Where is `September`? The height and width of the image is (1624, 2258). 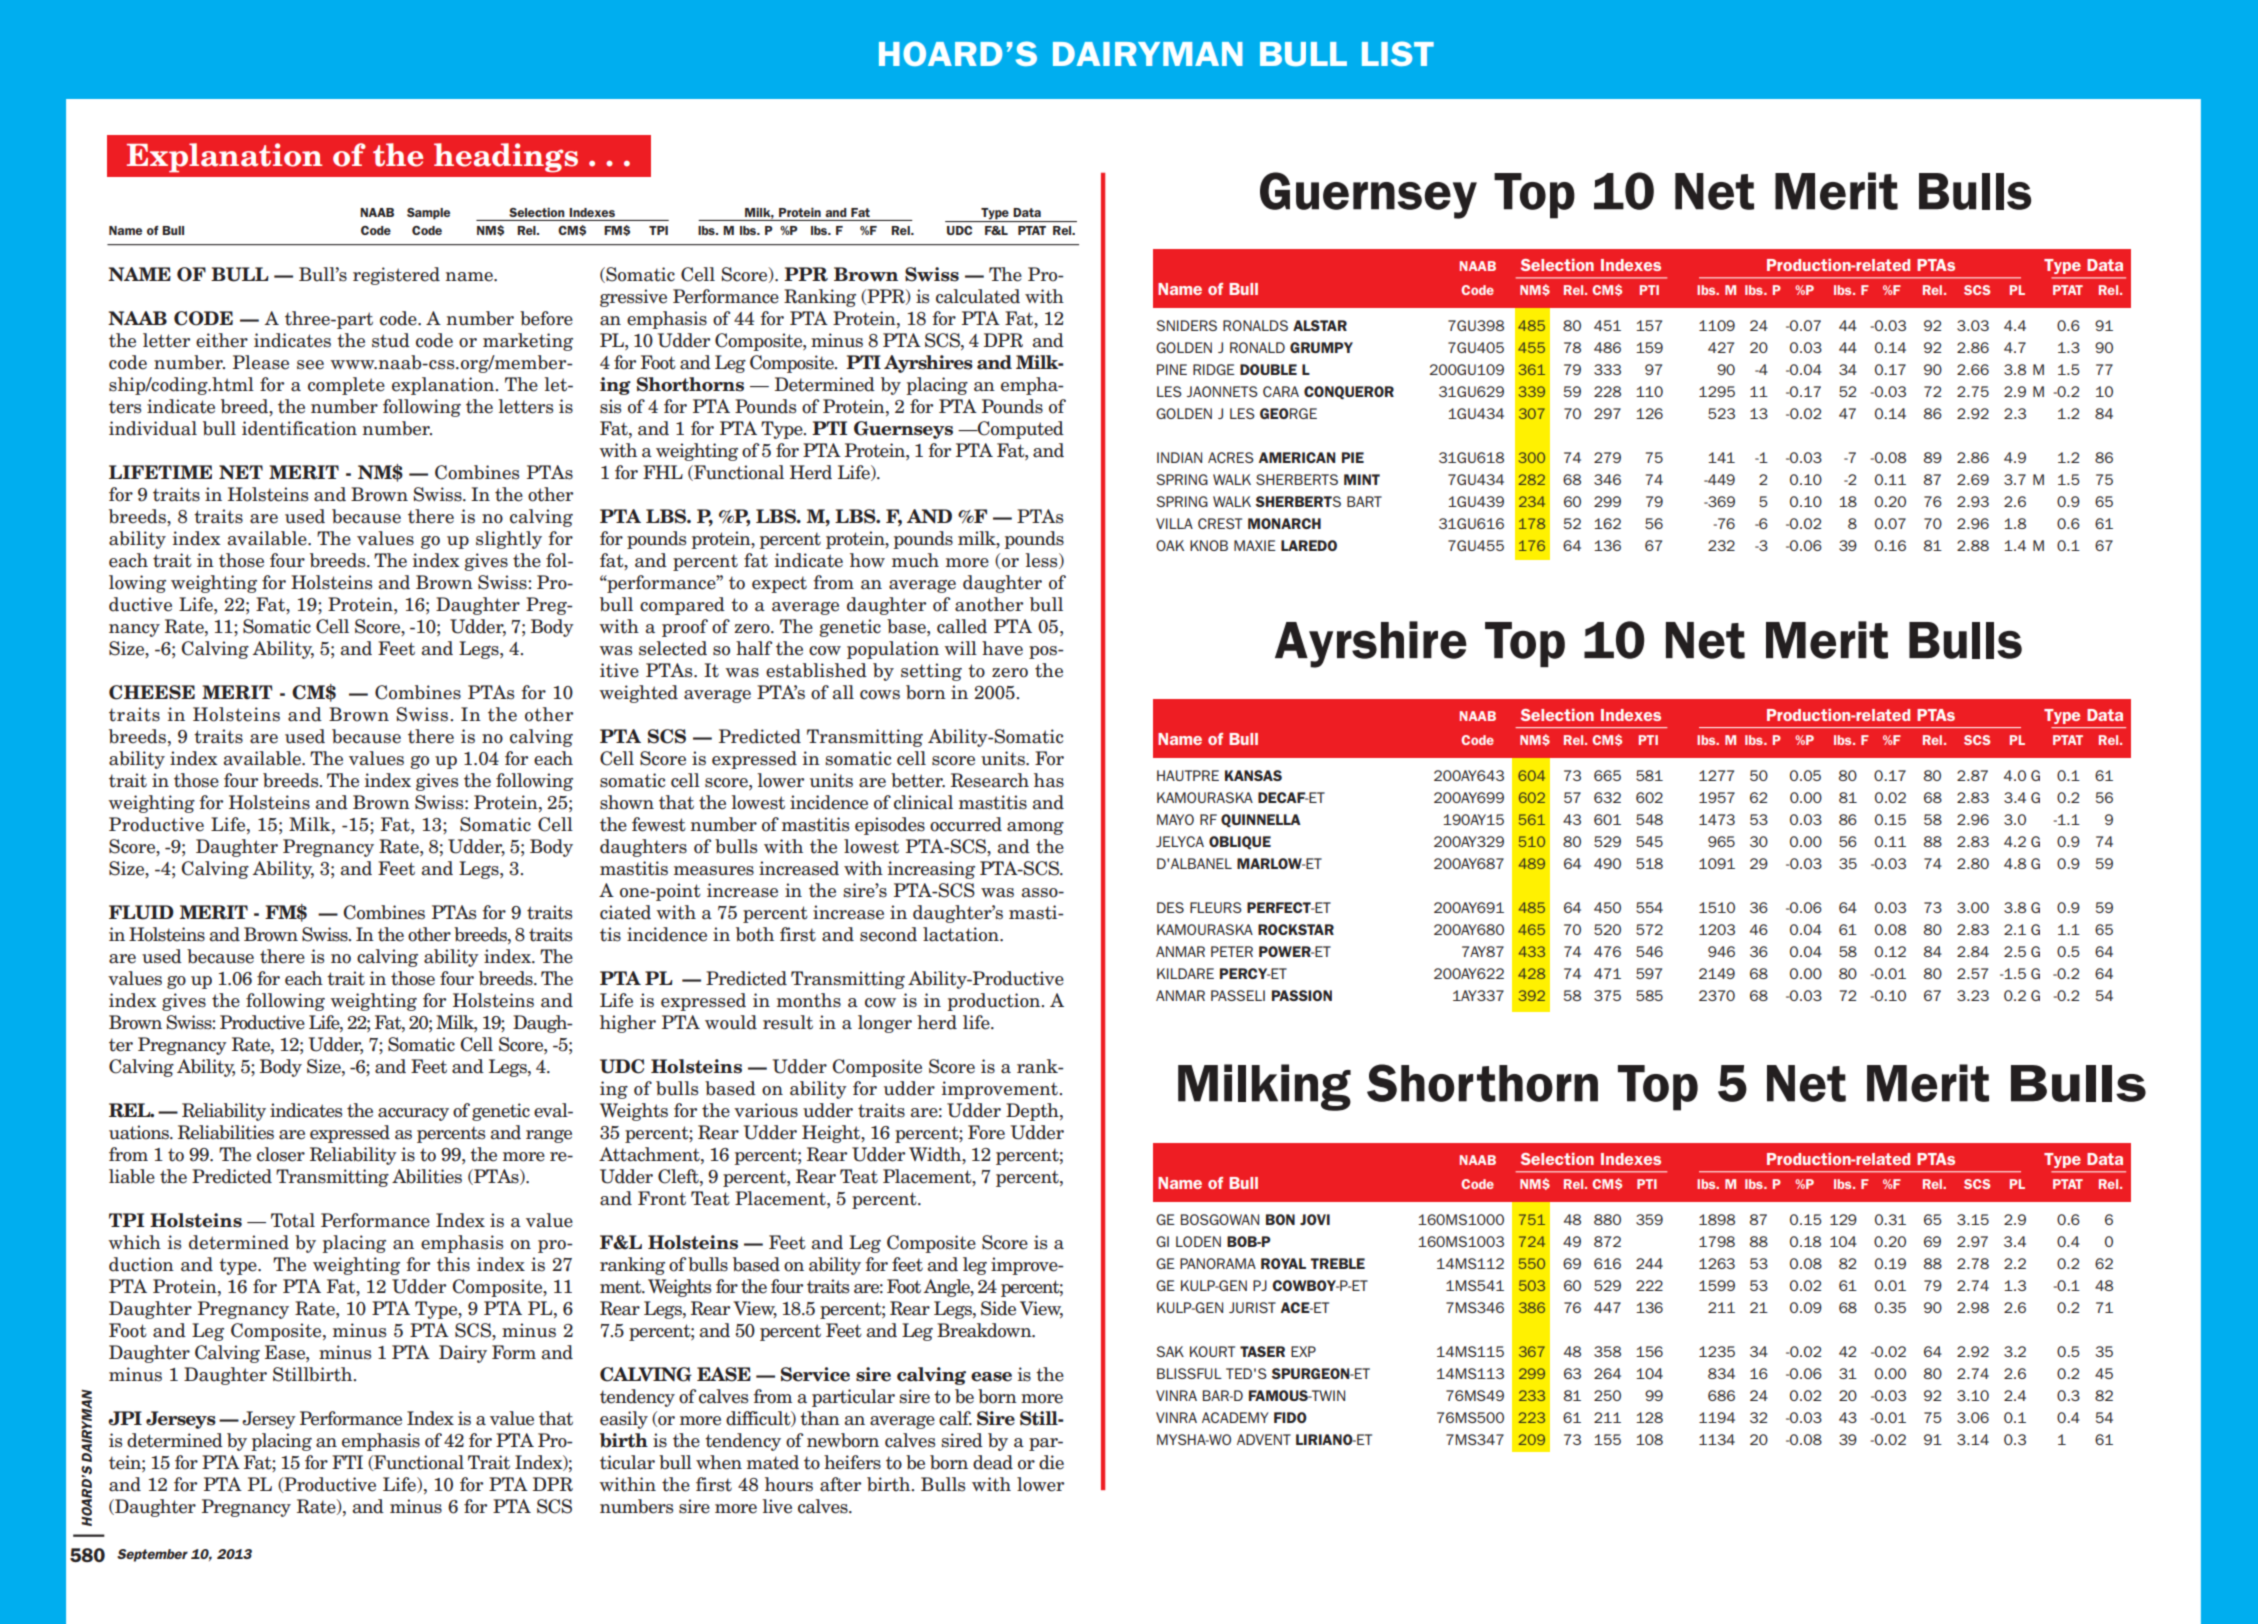
September is located at coordinates (152, 1555).
